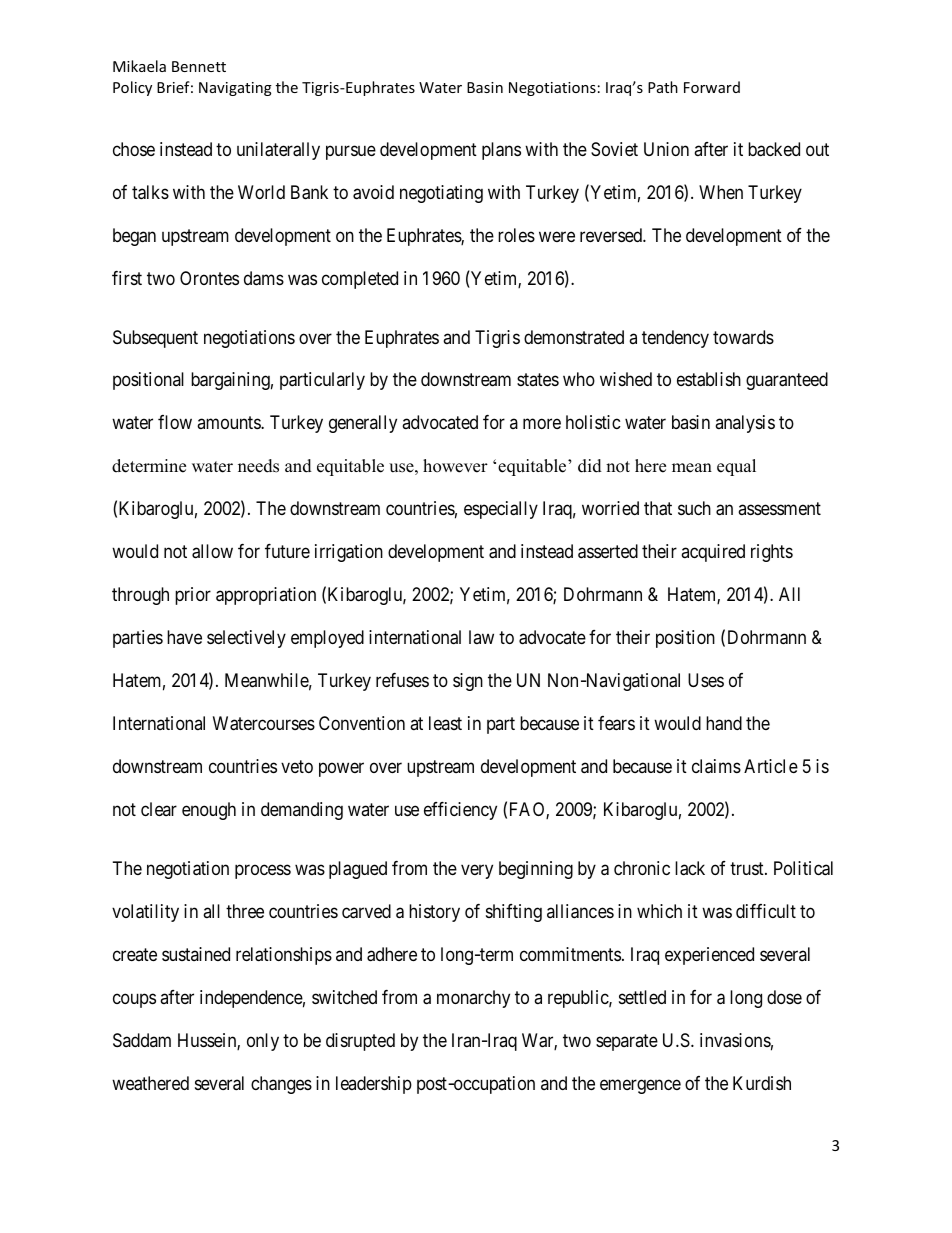 The height and width of the page is (1233, 952). What do you see at coordinates (229, 423) in the page?
I see `amounts` at bounding box center [229, 423].
